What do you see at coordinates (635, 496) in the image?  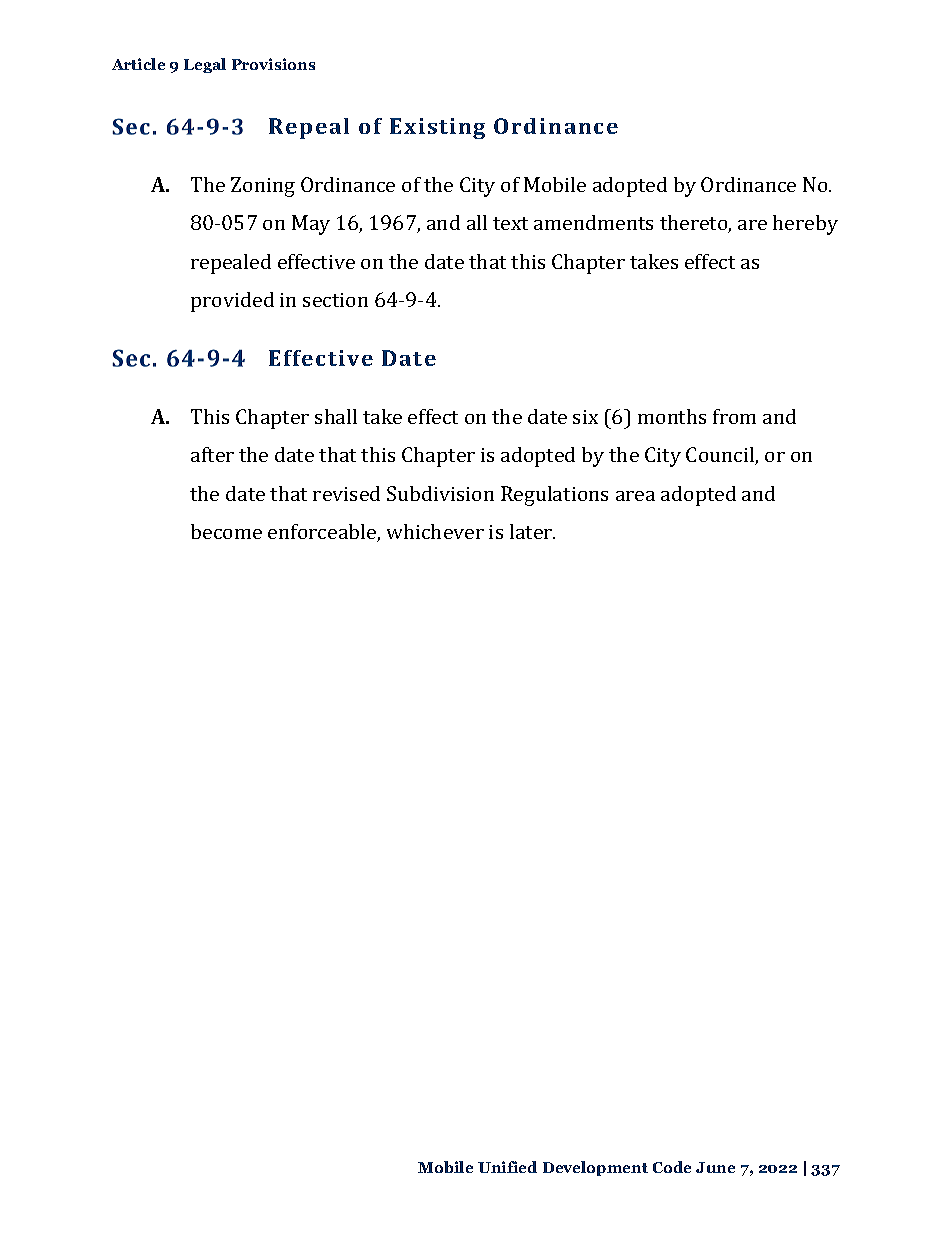 I see `area` at bounding box center [635, 496].
